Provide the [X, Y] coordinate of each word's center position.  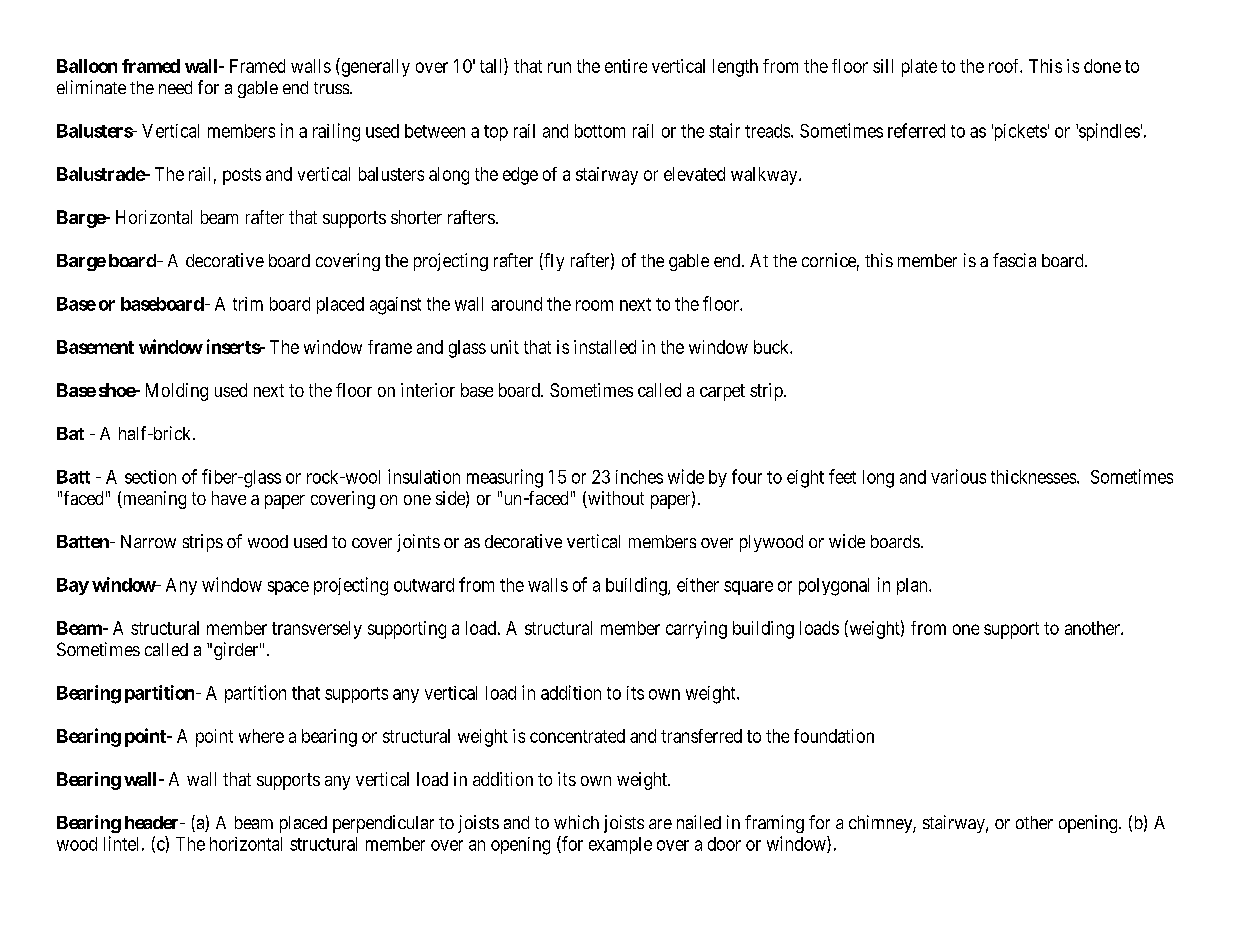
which [576, 822]
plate [919, 68]
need [175, 87]
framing [774, 824]
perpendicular [383, 824]
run [559, 67]
